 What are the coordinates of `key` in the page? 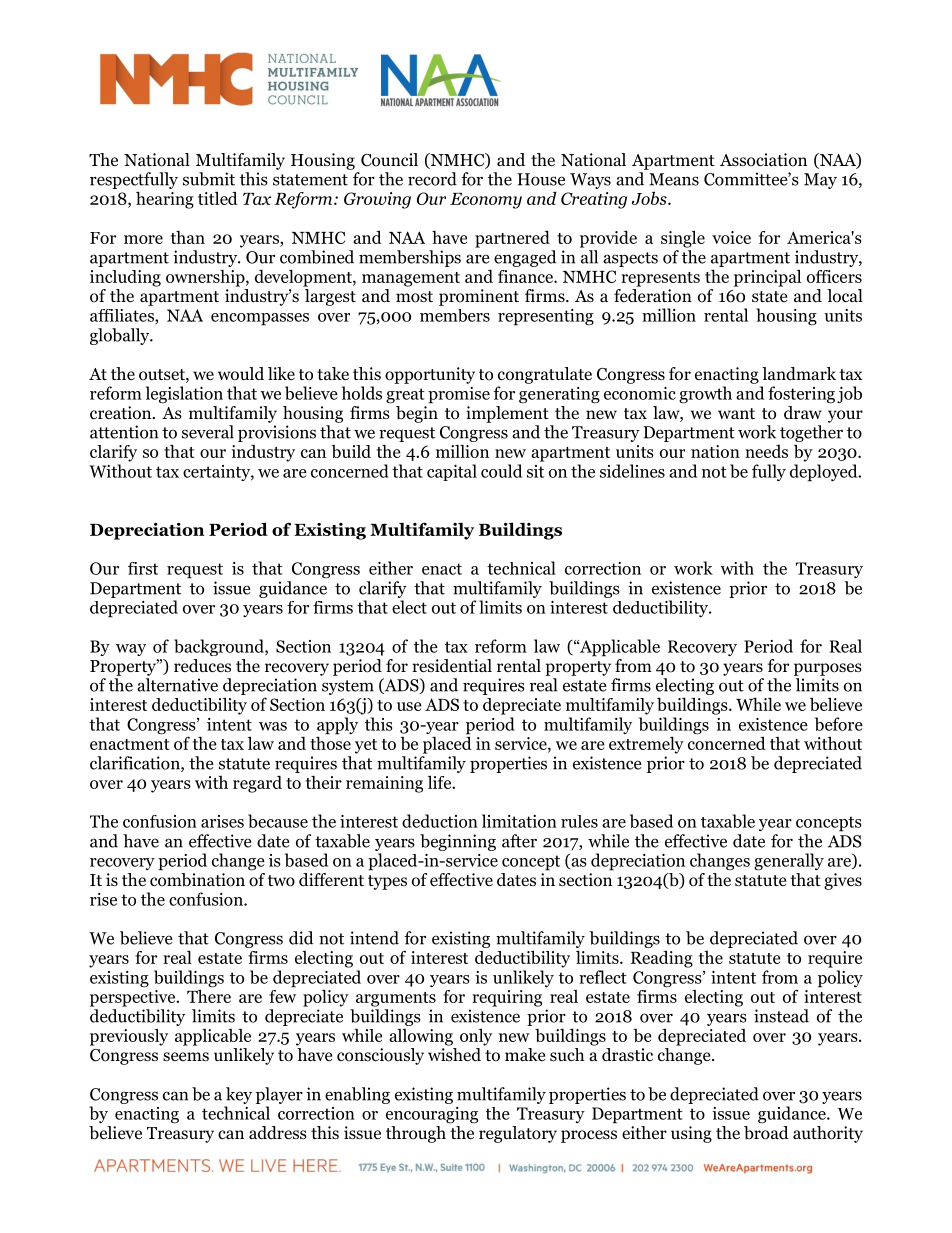 It's located at (239, 1095).
